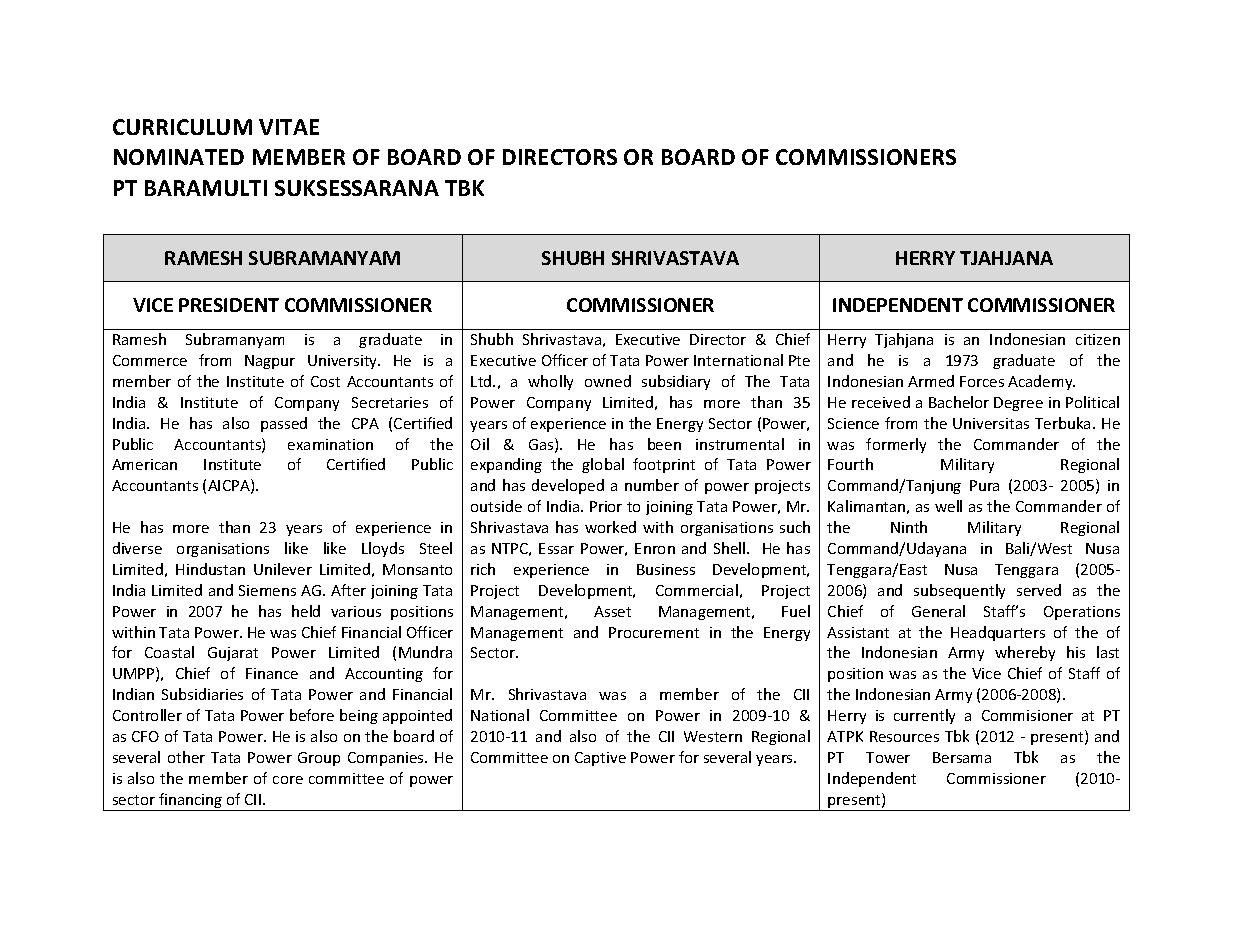  Describe the element at coordinates (603, 465) in the screenshot. I see `global` at that location.
